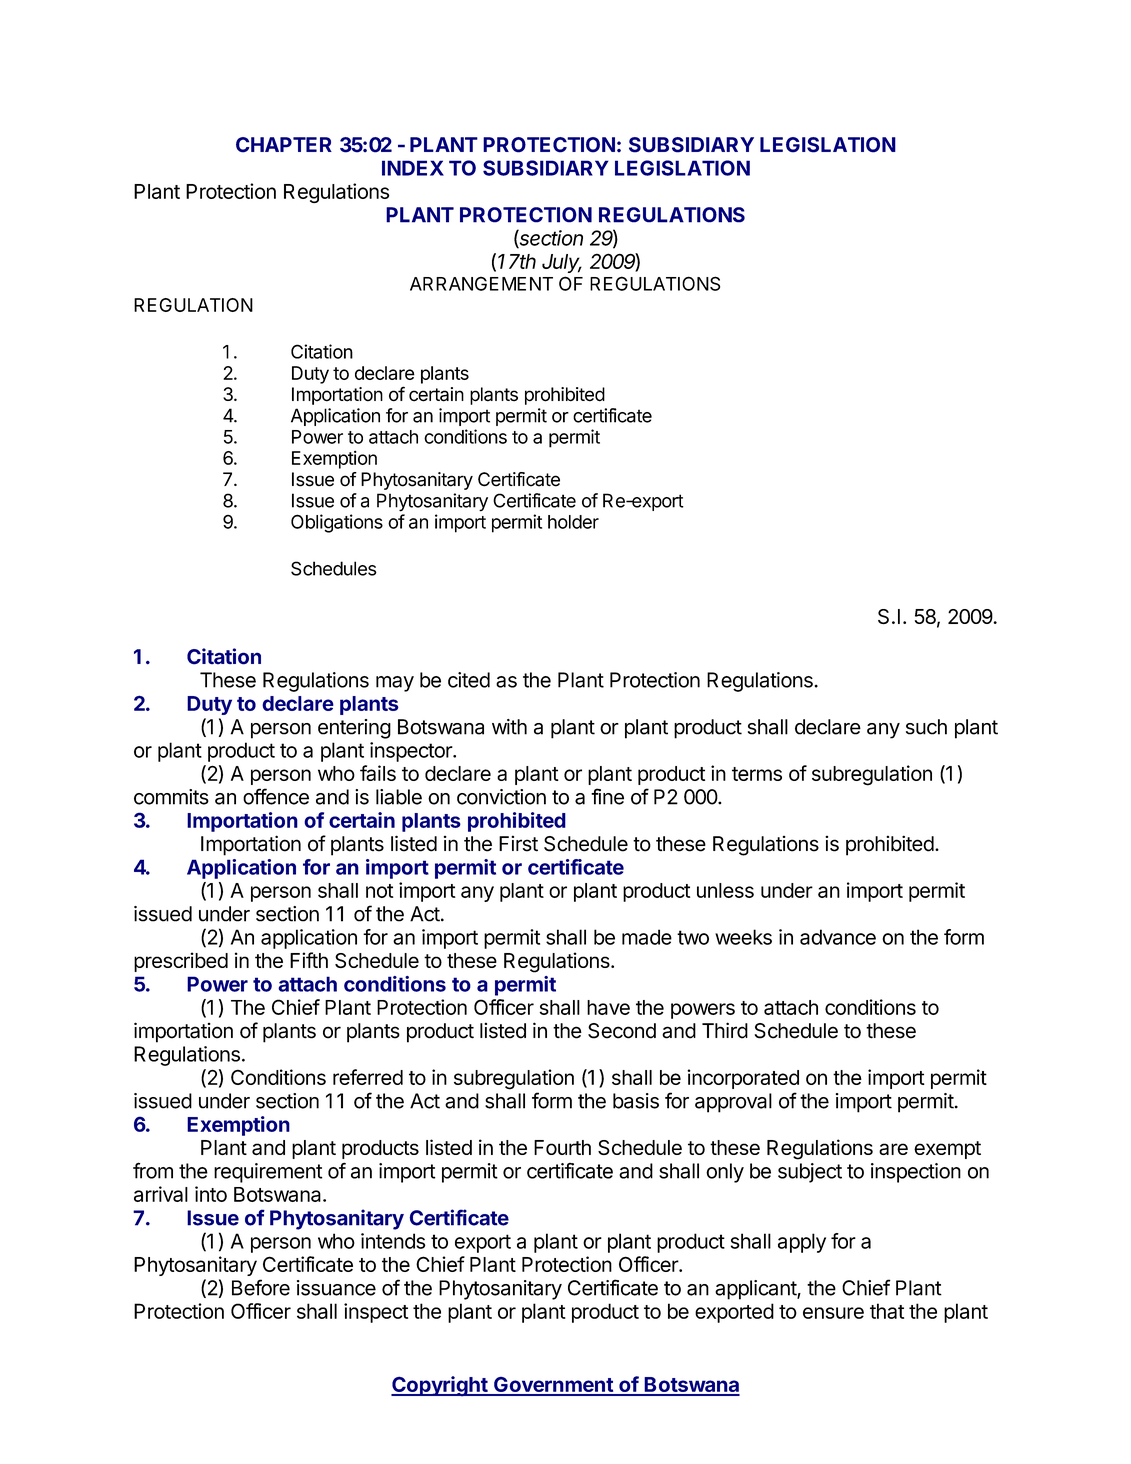 This page has height=1464, width=1131. Describe the element at coordinates (757, 774) in the page. I see `terms` at that location.
